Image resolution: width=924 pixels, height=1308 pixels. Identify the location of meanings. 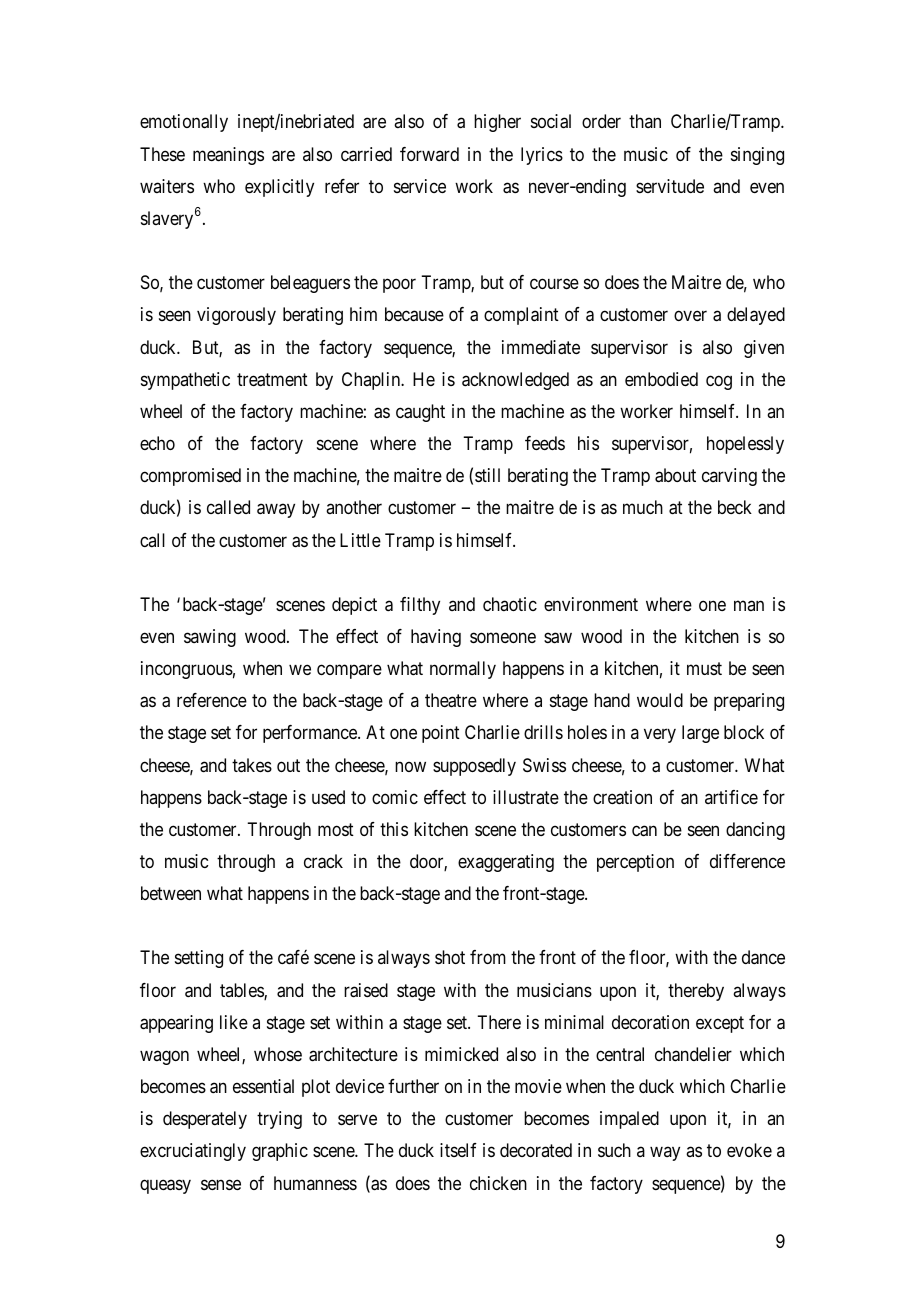
(228, 156).
